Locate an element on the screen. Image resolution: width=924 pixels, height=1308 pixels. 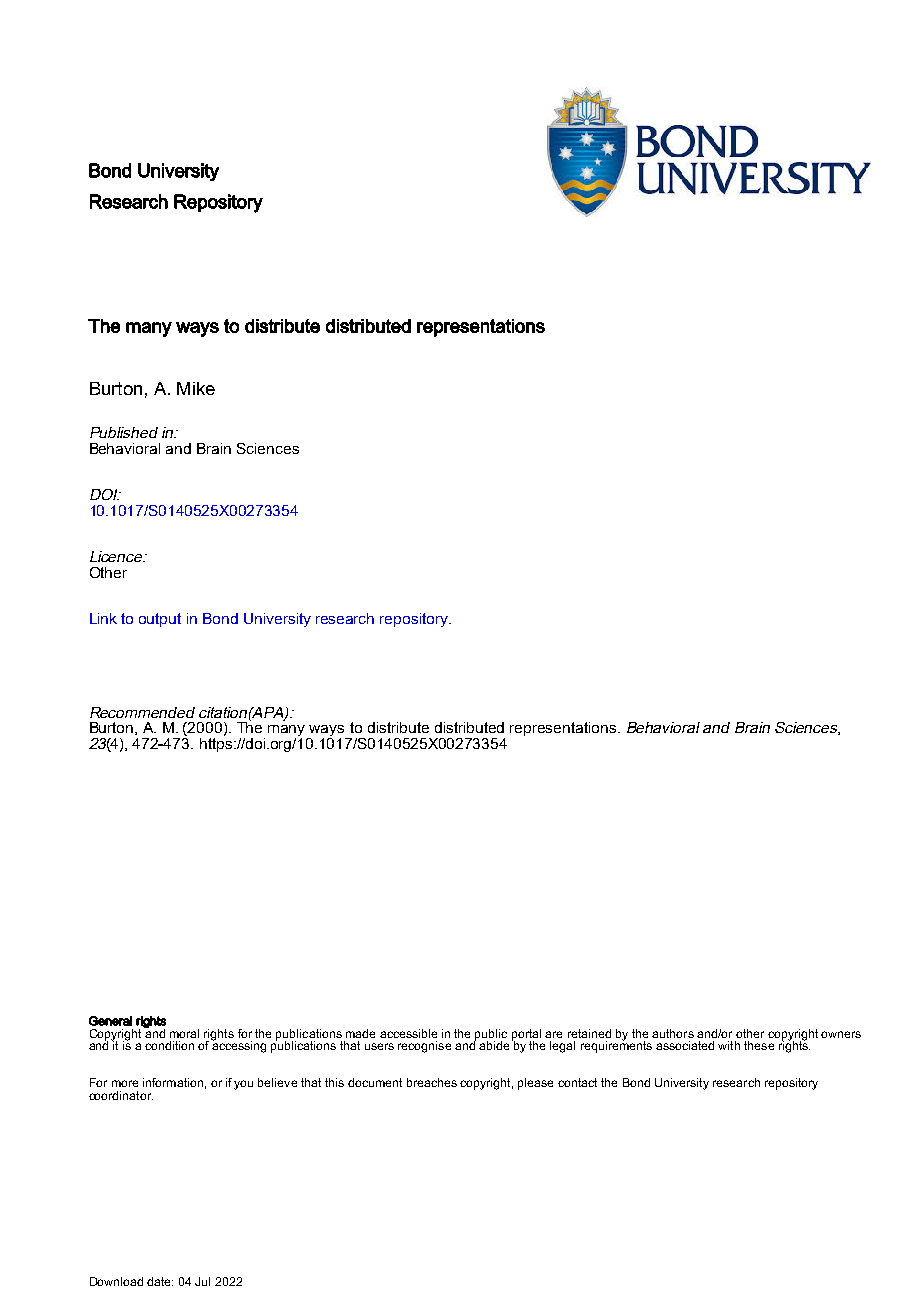
information is located at coordinates (173, 1082).
